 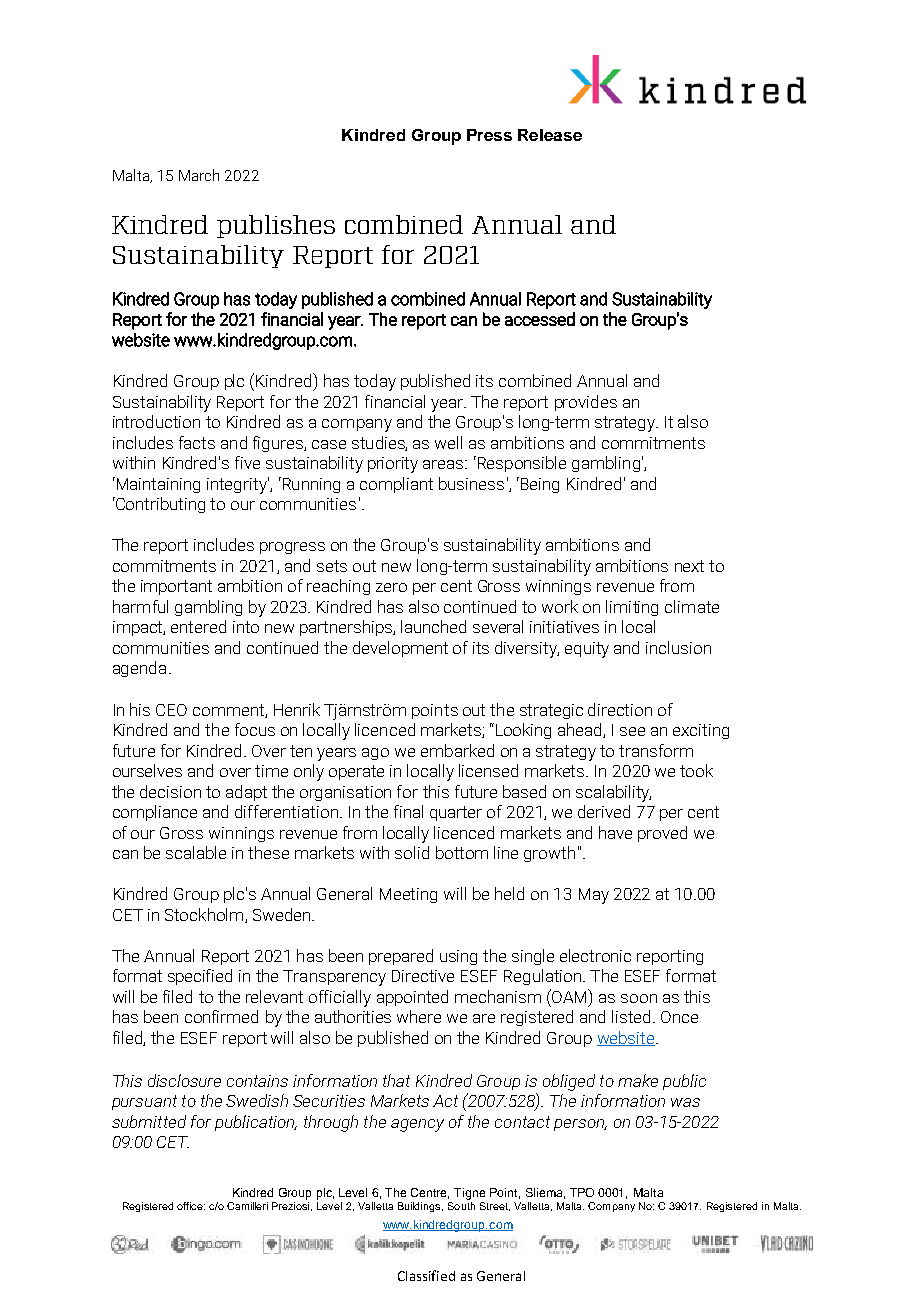 What do you see at coordinates (620, 709) in the page?
I see `direction` at bounding box center [620, 709].
